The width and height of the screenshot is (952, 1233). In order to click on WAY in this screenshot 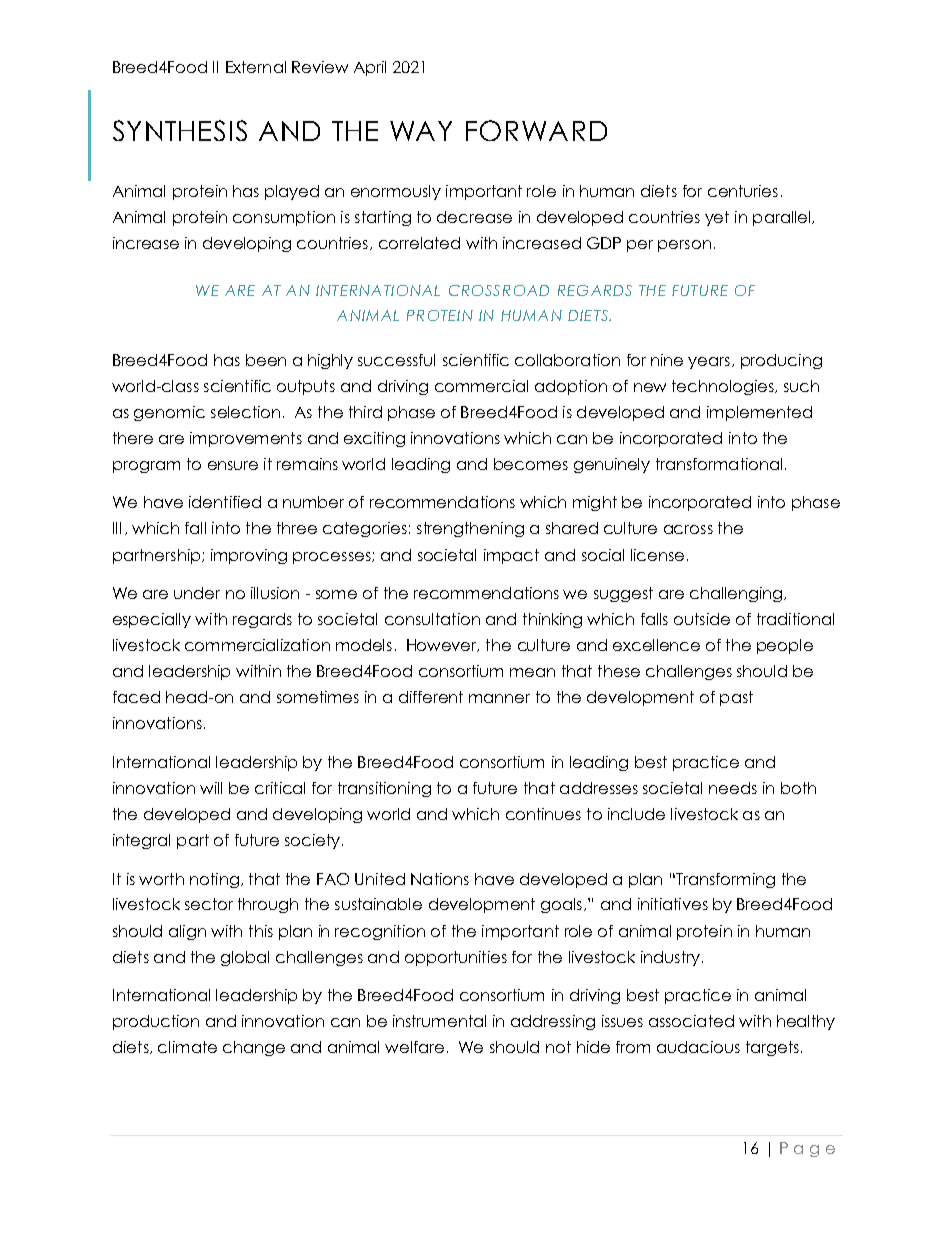, I will do `click(421, 131)`.
